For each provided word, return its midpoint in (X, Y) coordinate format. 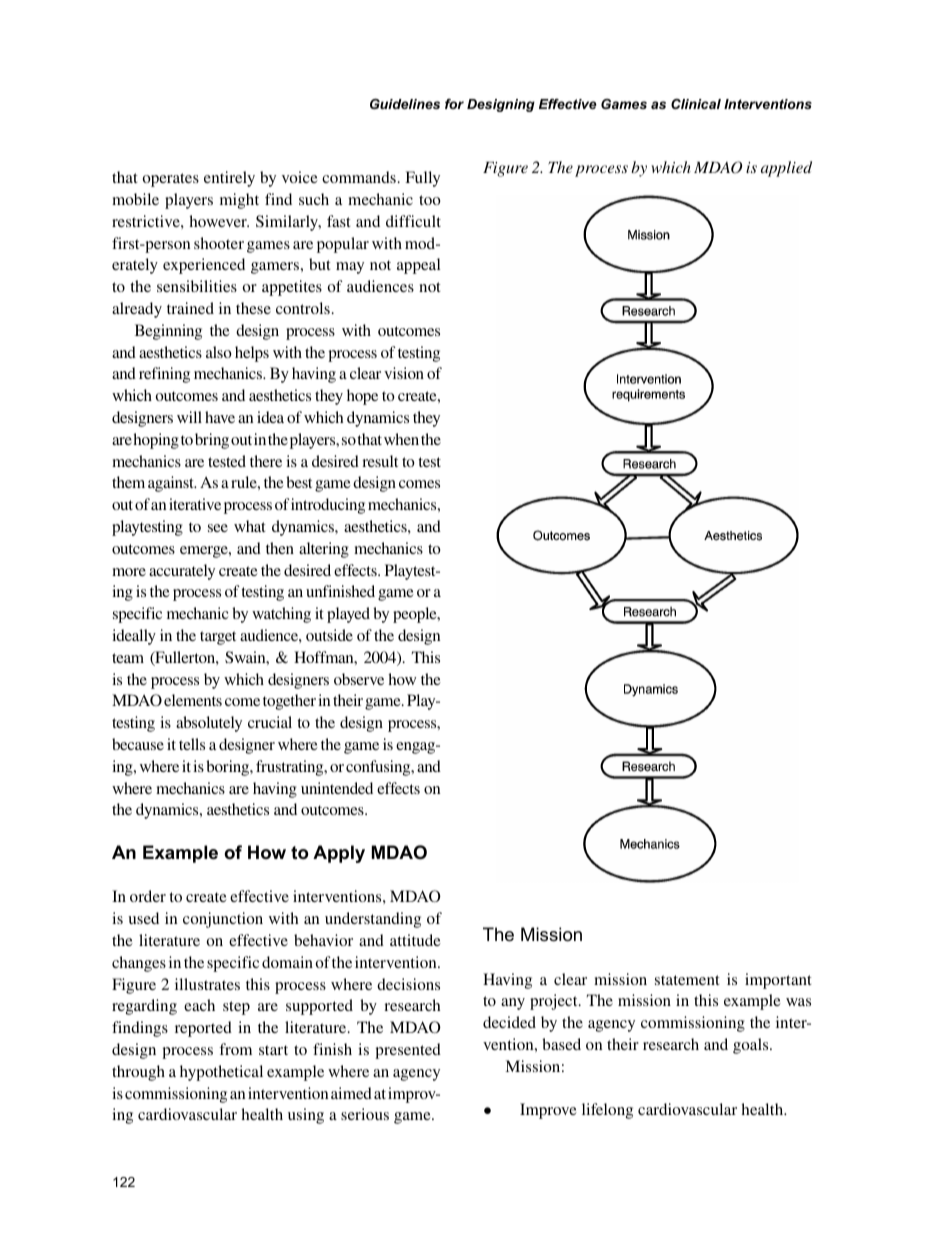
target (218, 638)
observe (359, 679)
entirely (229, 179)
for (454, 104)
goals (752, 1046)
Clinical (696, 104)
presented (408, 1051)
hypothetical (221, 1073)
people (416, 615)
